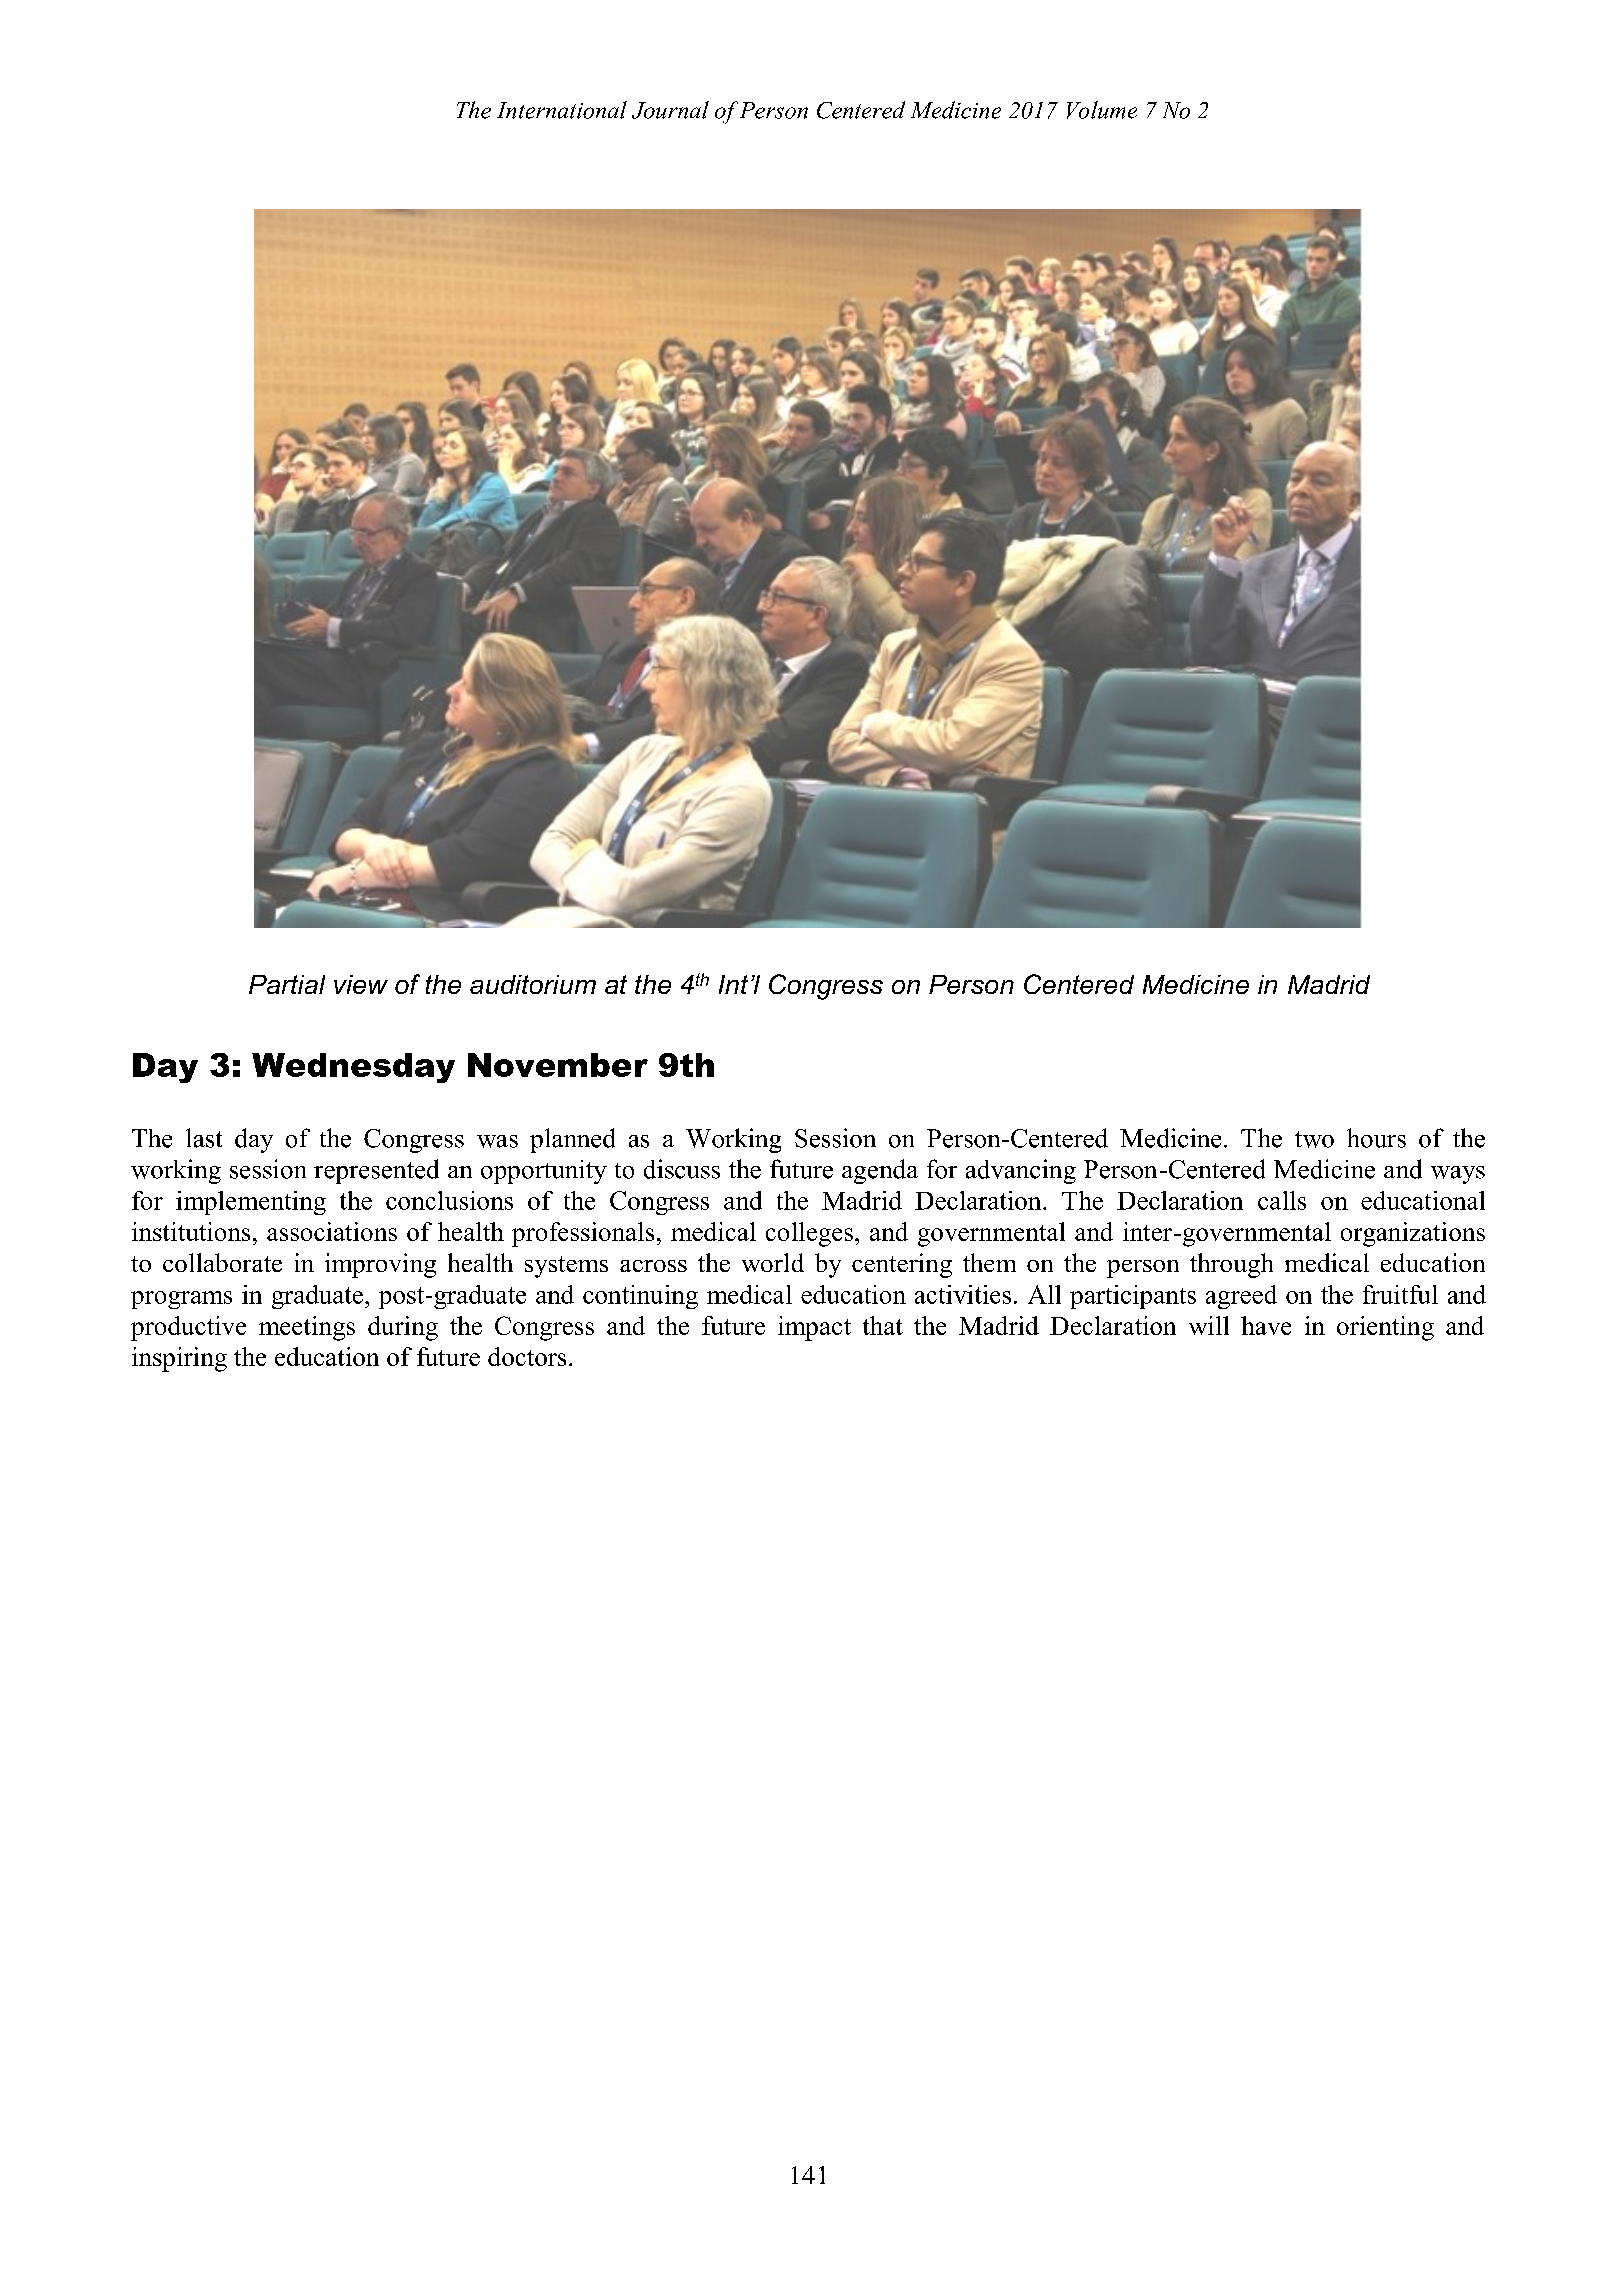 The height and width of the page is (2287, 1617). Describe the element at coordinates (558, 1065) in the page. I see `November` at that location.
